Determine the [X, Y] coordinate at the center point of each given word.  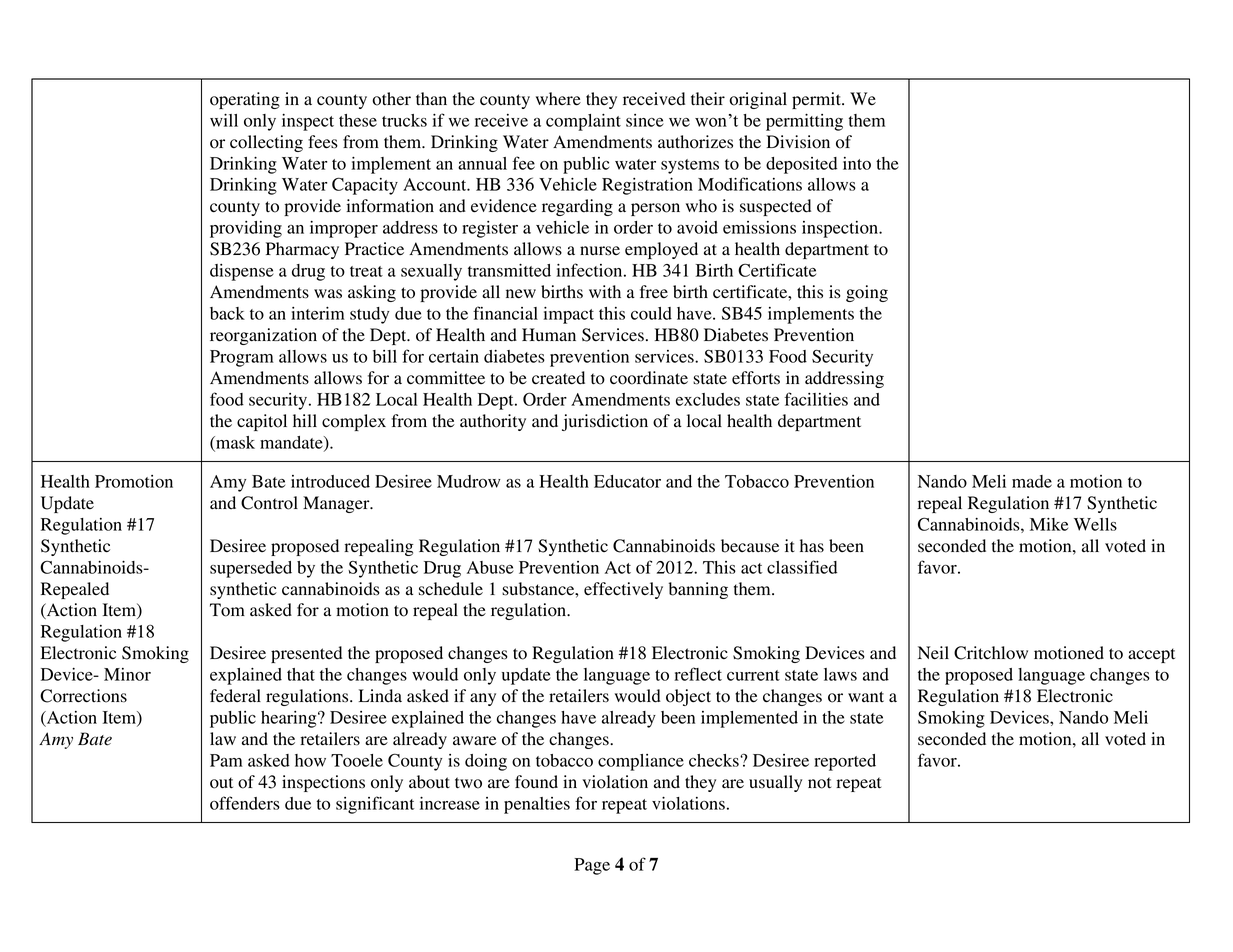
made [1032, 481]
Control [269, 503]
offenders [245, 803]
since [645, 120]
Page [592, 866]
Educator [627, 481]
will [224, 120]
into [857, 163]
